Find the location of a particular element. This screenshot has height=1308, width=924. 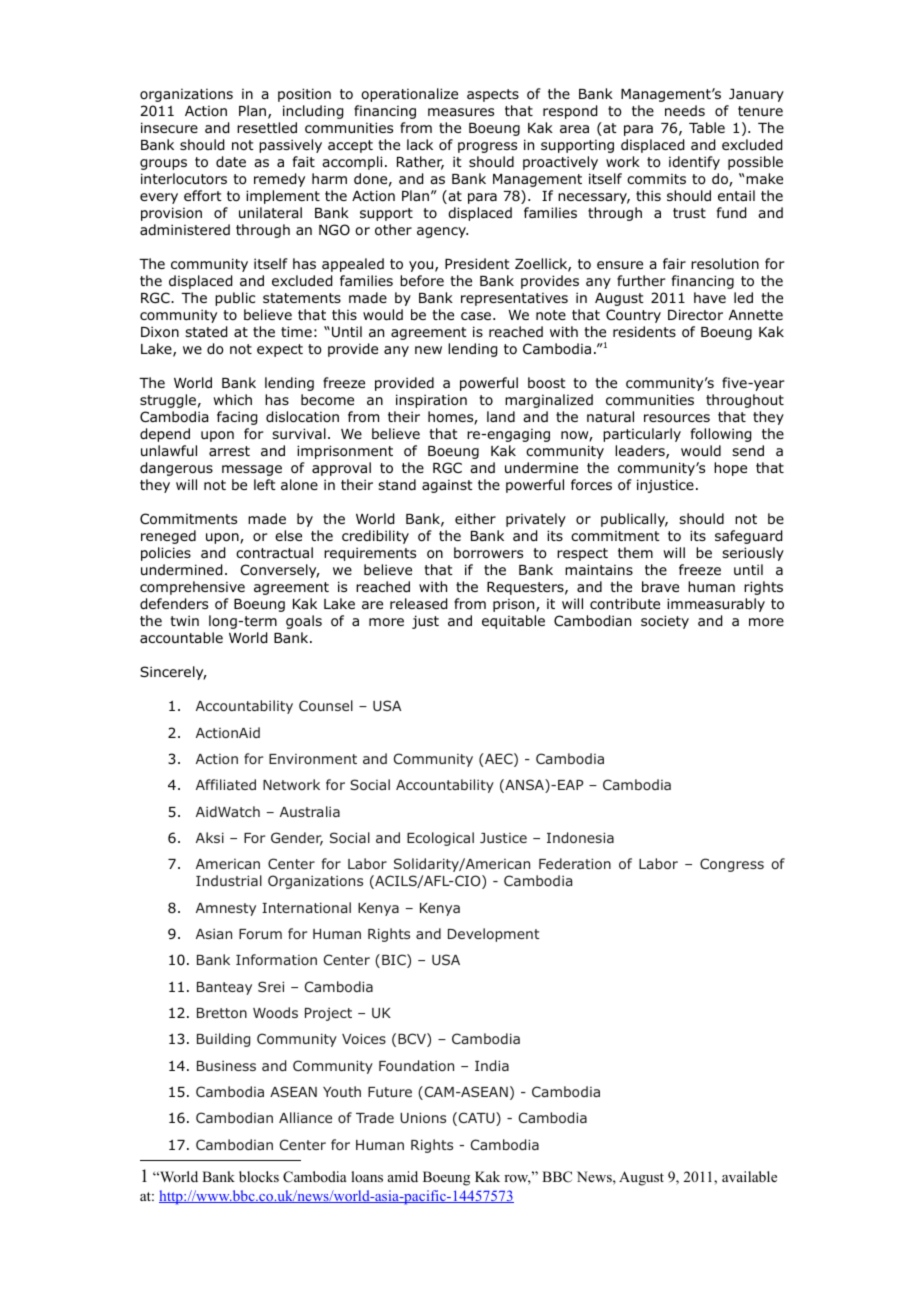

society is located at coordinates (665, 622).
